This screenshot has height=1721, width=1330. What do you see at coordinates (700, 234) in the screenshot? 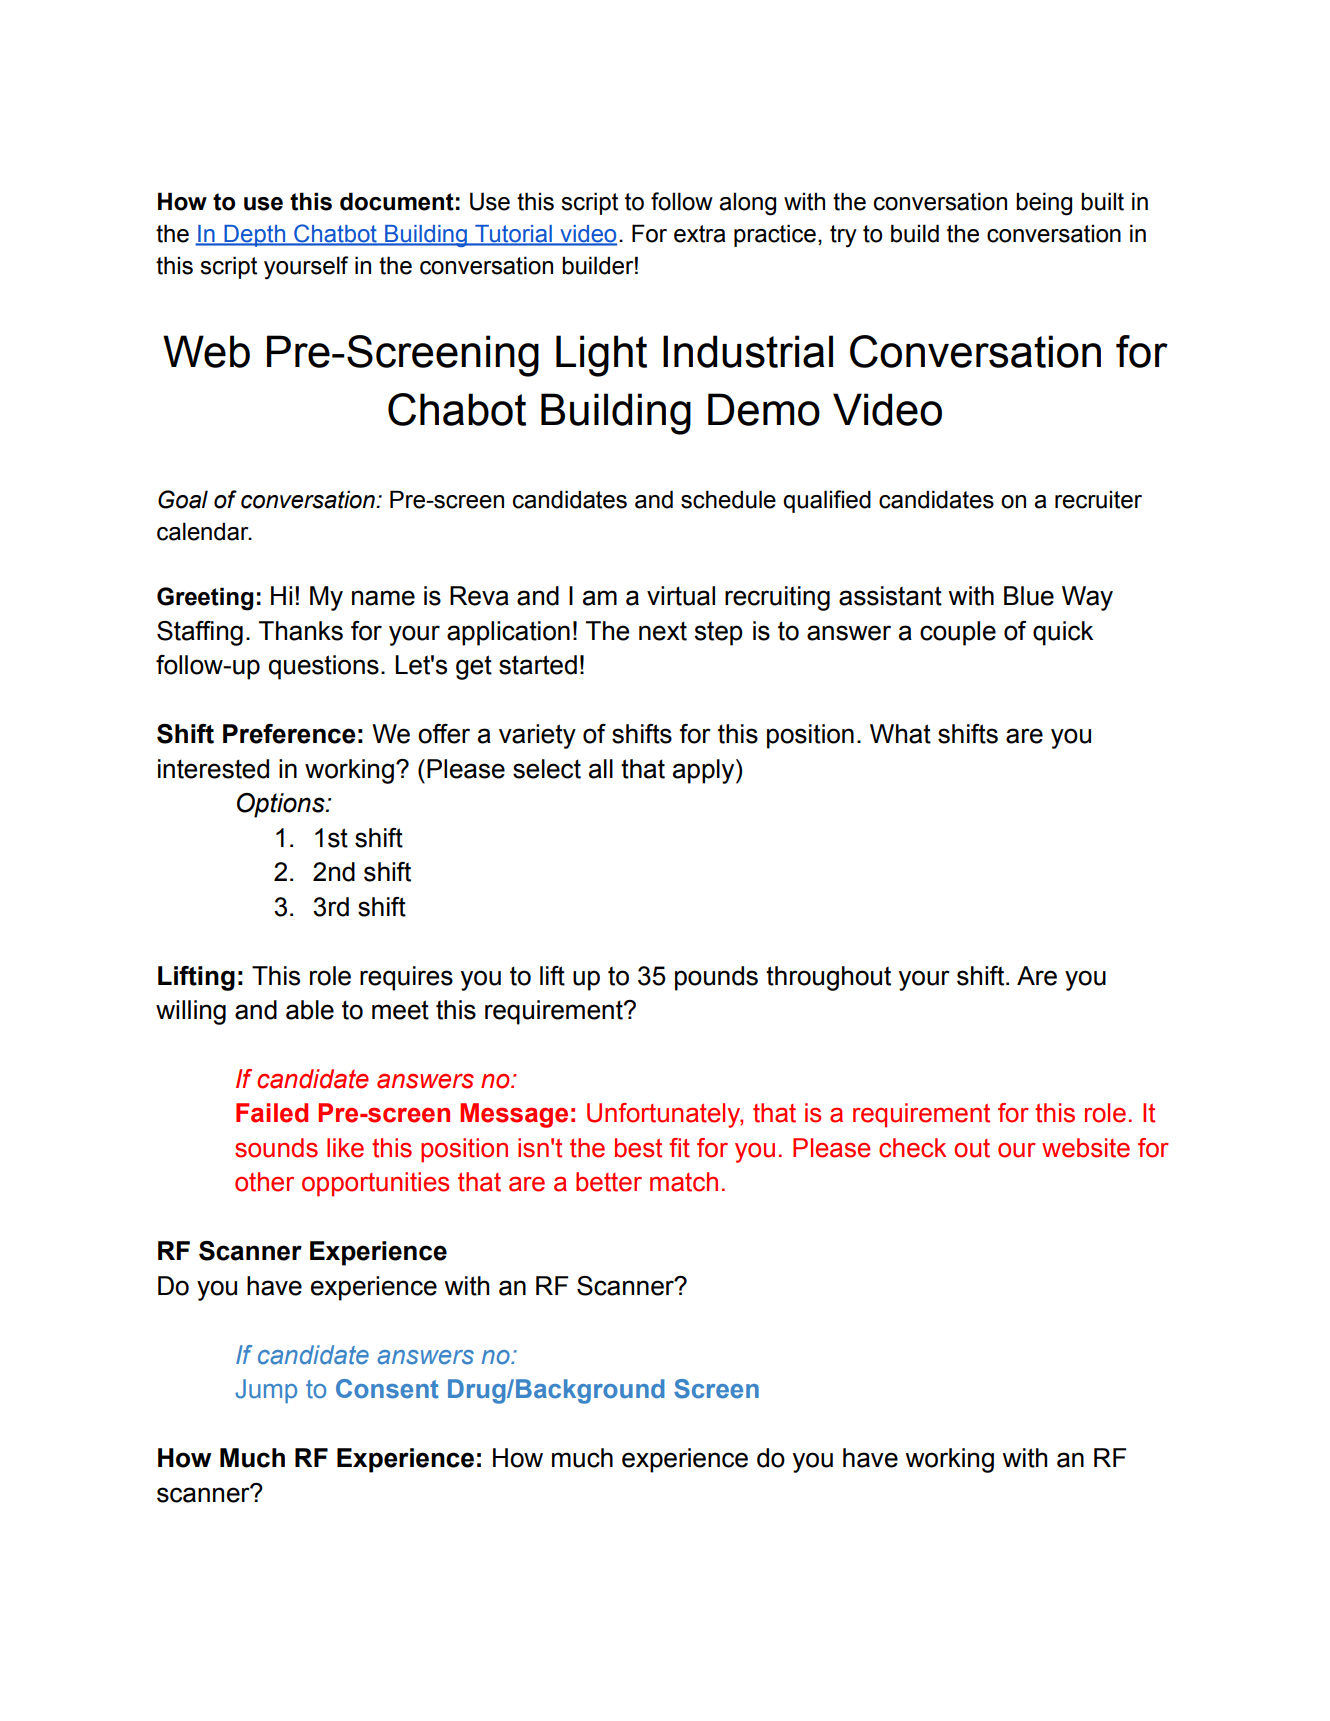
I see `extra` at bounding box center [700, 234].
